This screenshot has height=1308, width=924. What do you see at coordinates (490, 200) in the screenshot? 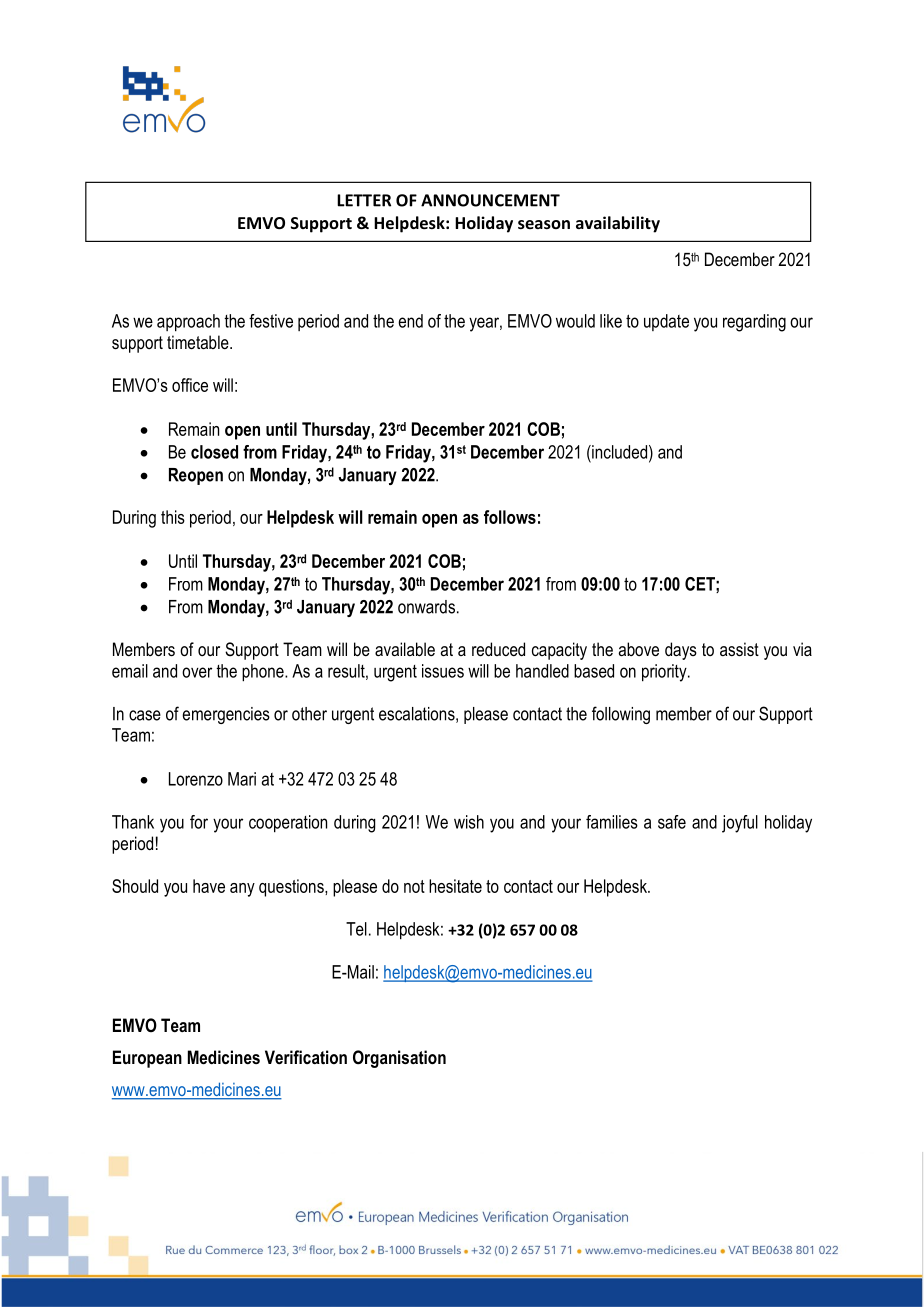
I see `ANNOUNCEMENT` at bounding box center [490, 200].
